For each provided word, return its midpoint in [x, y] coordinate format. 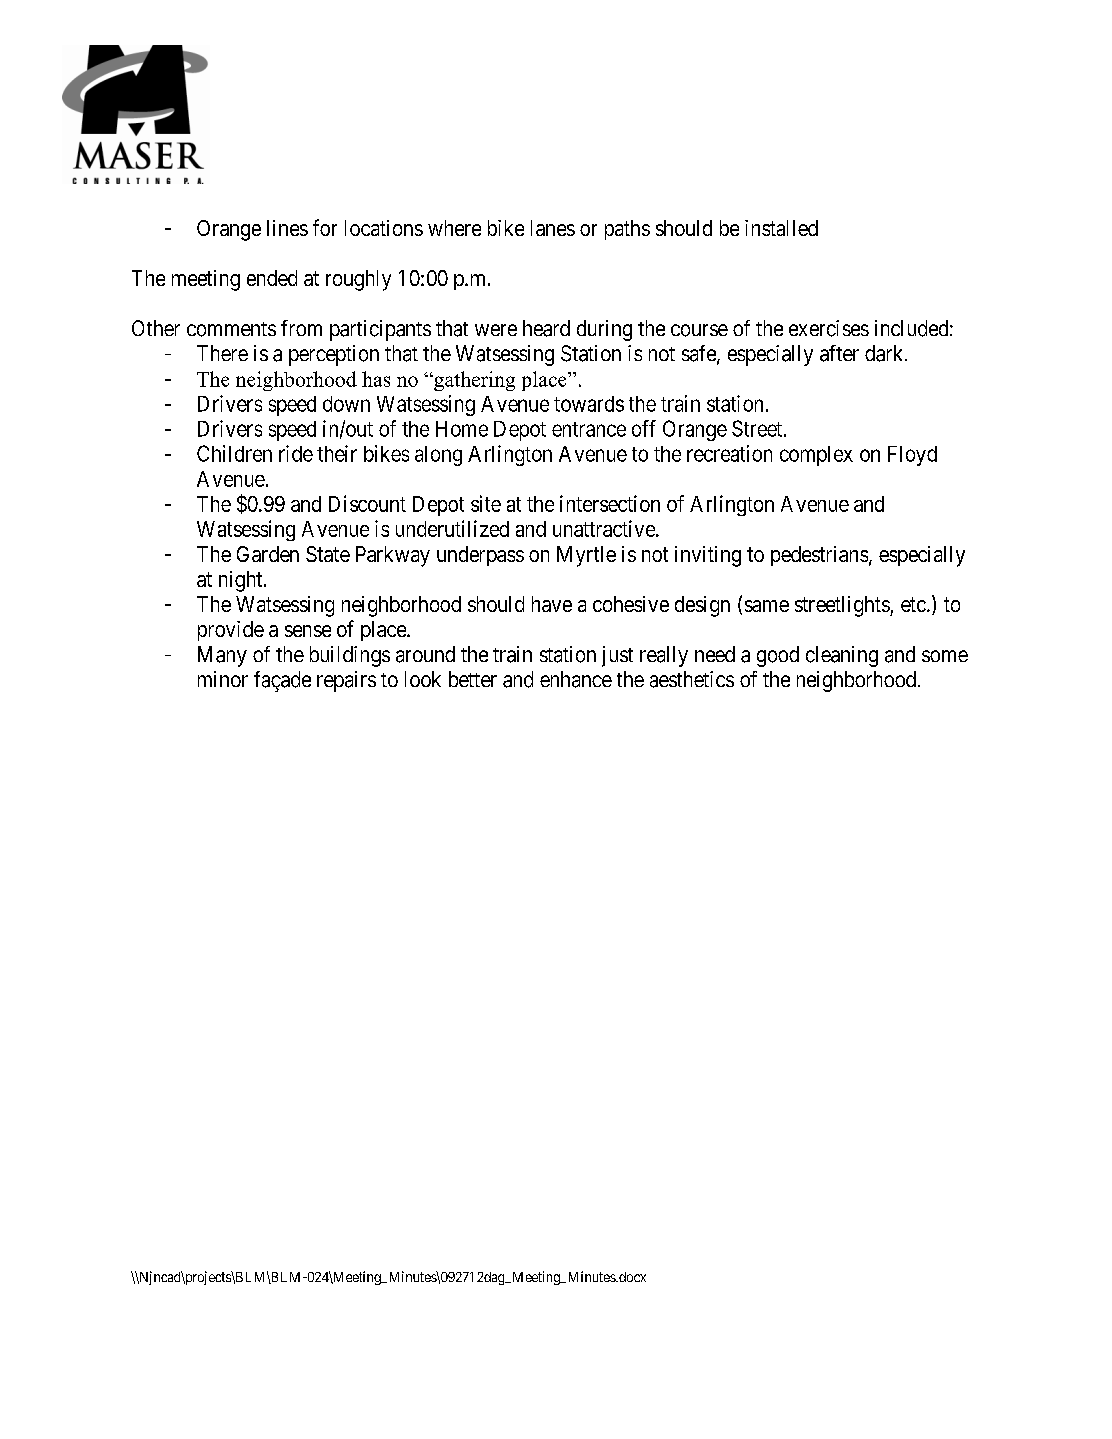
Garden [268, 554]
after [839, 353]
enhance [576, 679]
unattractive [605, 528]
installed [781, 228]
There [222, 353]
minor [223, 679]
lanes [553, 228]
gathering [473, 381]
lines [287, 228]
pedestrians [819, 556]
